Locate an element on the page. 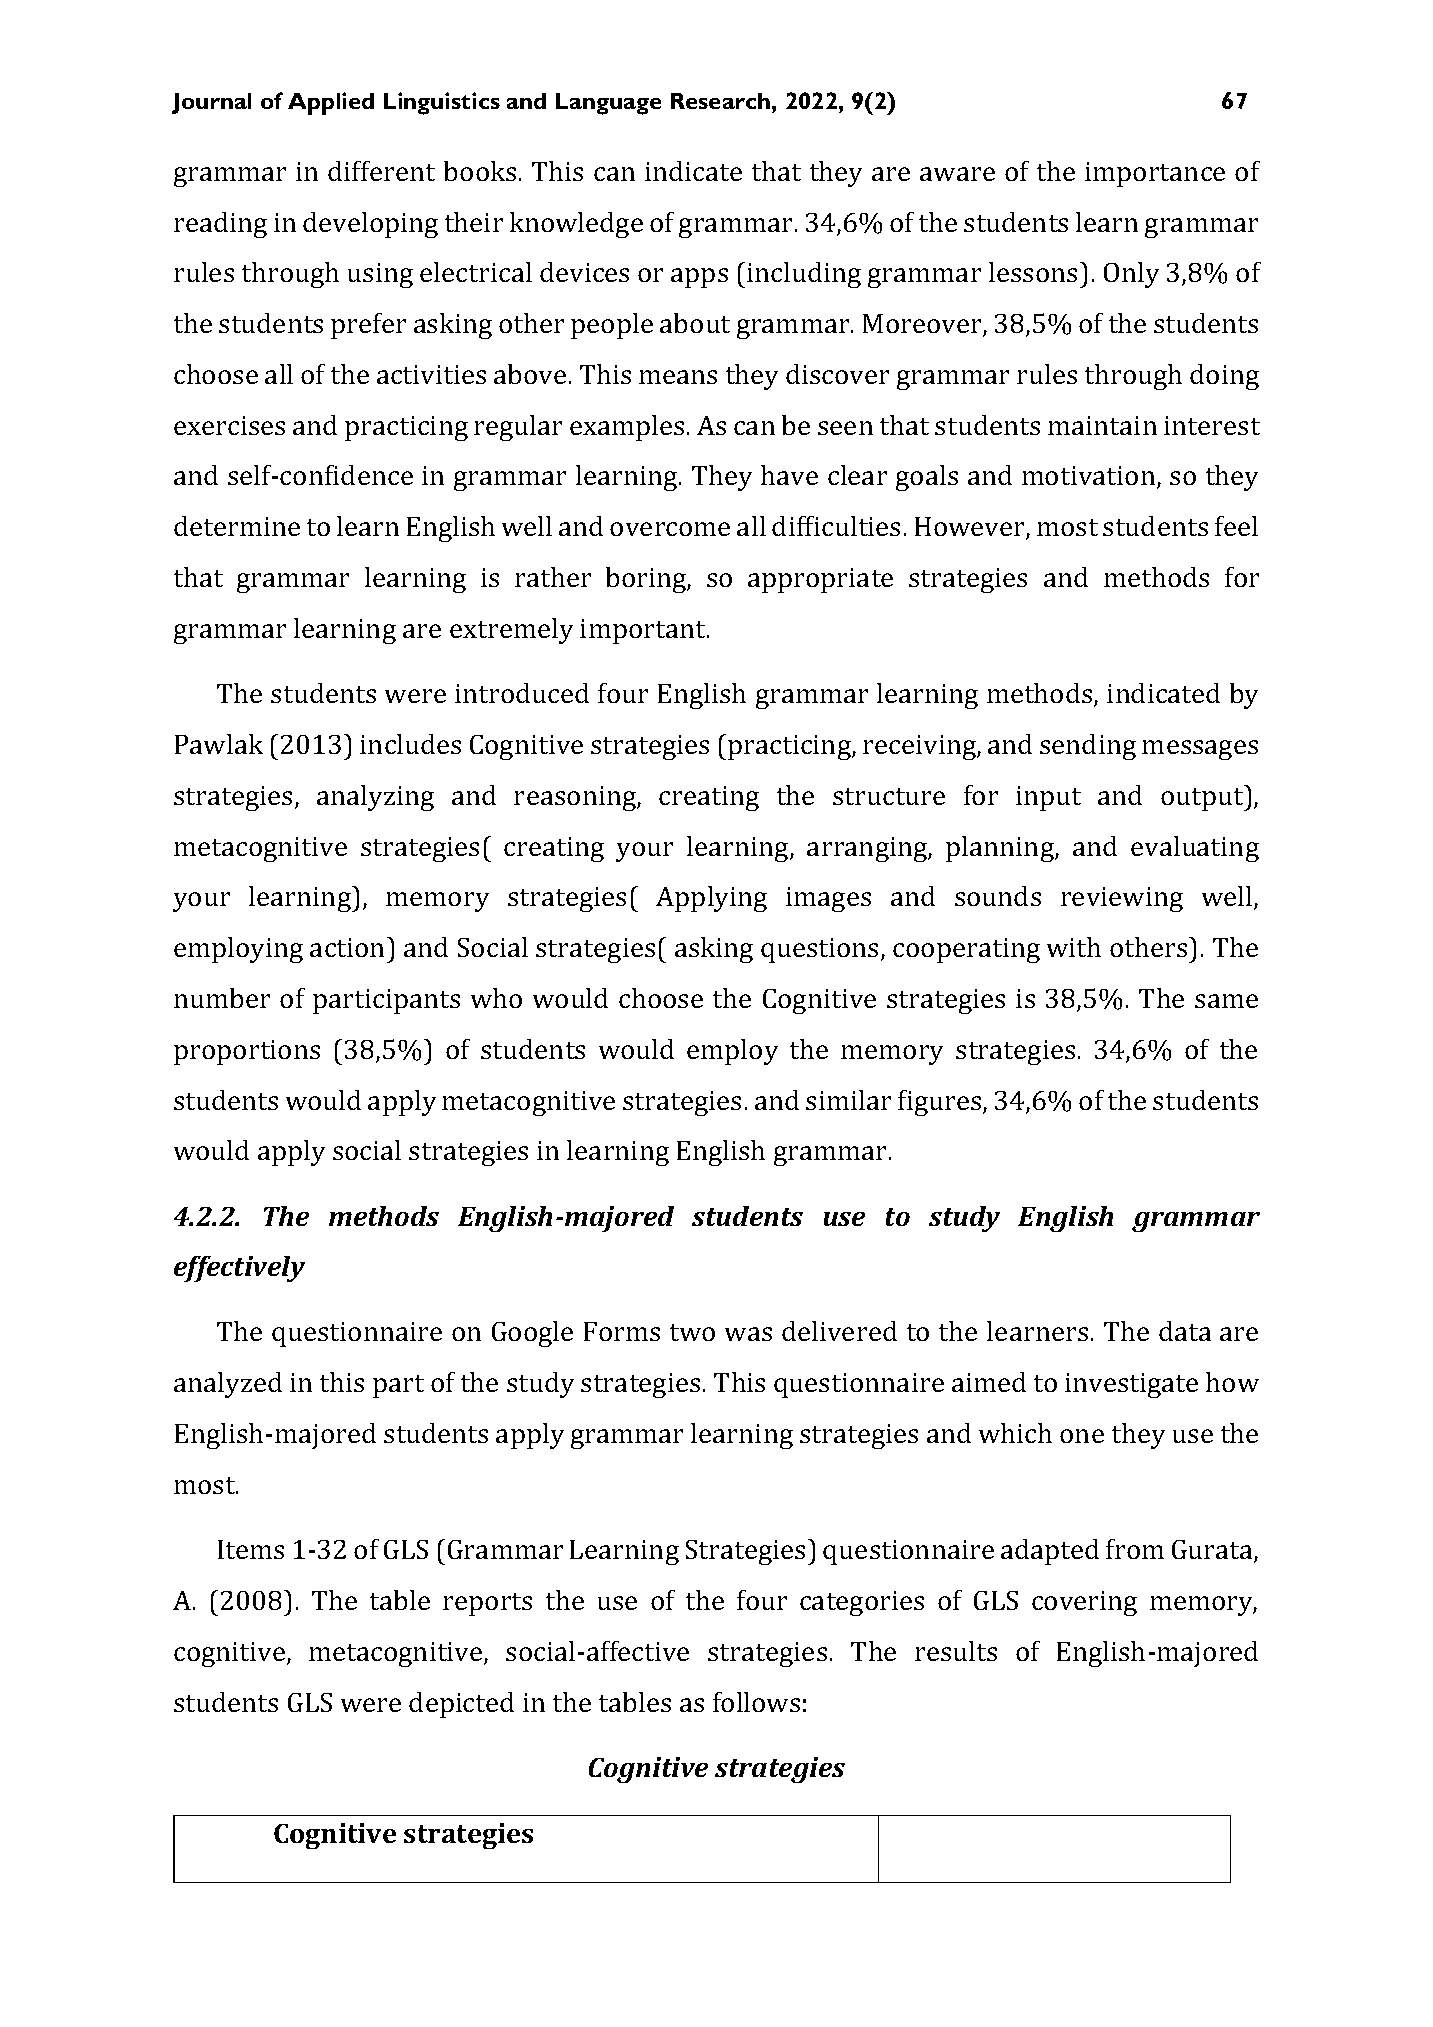  sending is located at coordinates (1088, 747).
